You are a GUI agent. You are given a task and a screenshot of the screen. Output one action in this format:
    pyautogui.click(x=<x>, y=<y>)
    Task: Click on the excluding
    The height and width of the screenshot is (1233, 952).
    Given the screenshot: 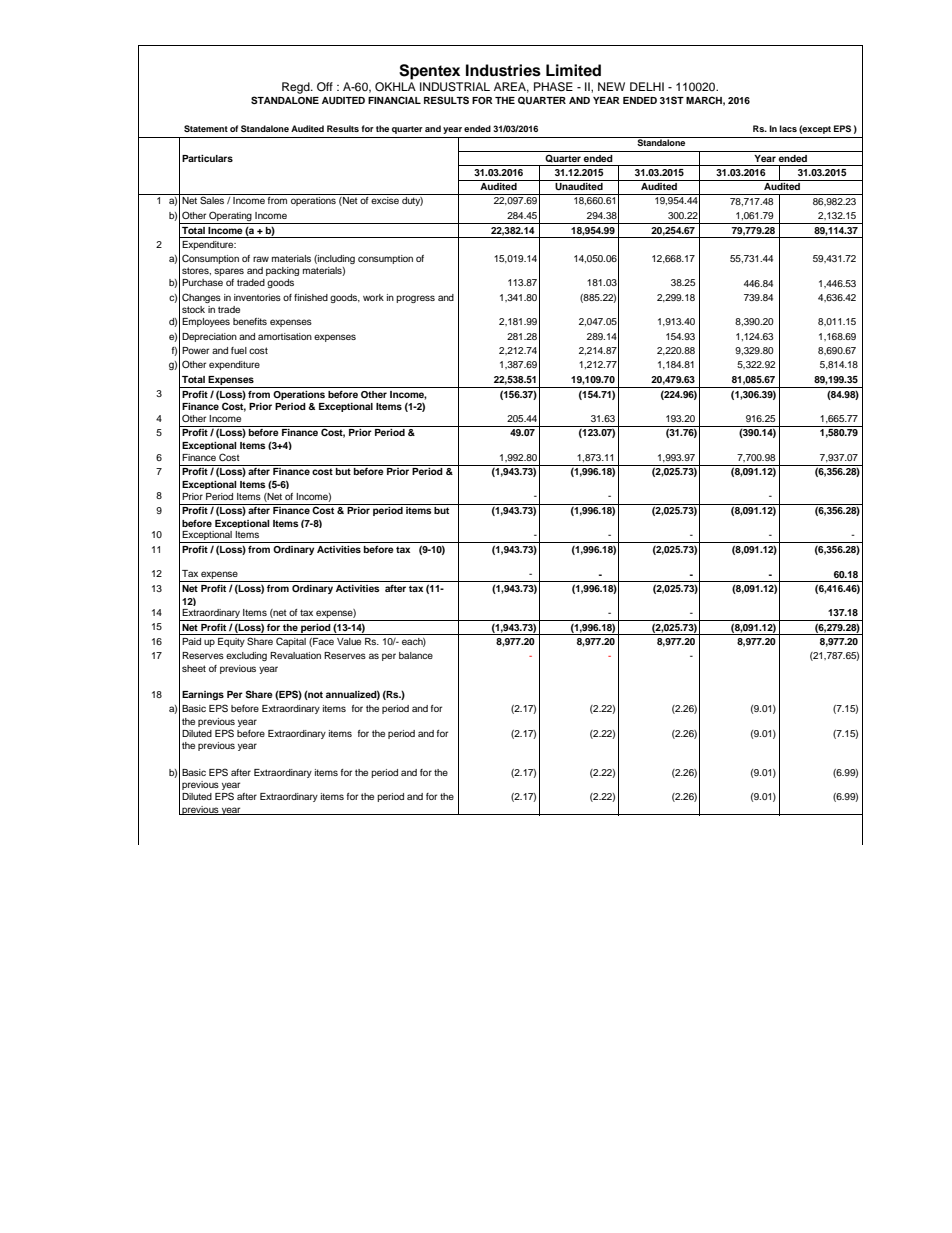 What is the action you would take?
    pyautogui.click(x=246, y=656)
